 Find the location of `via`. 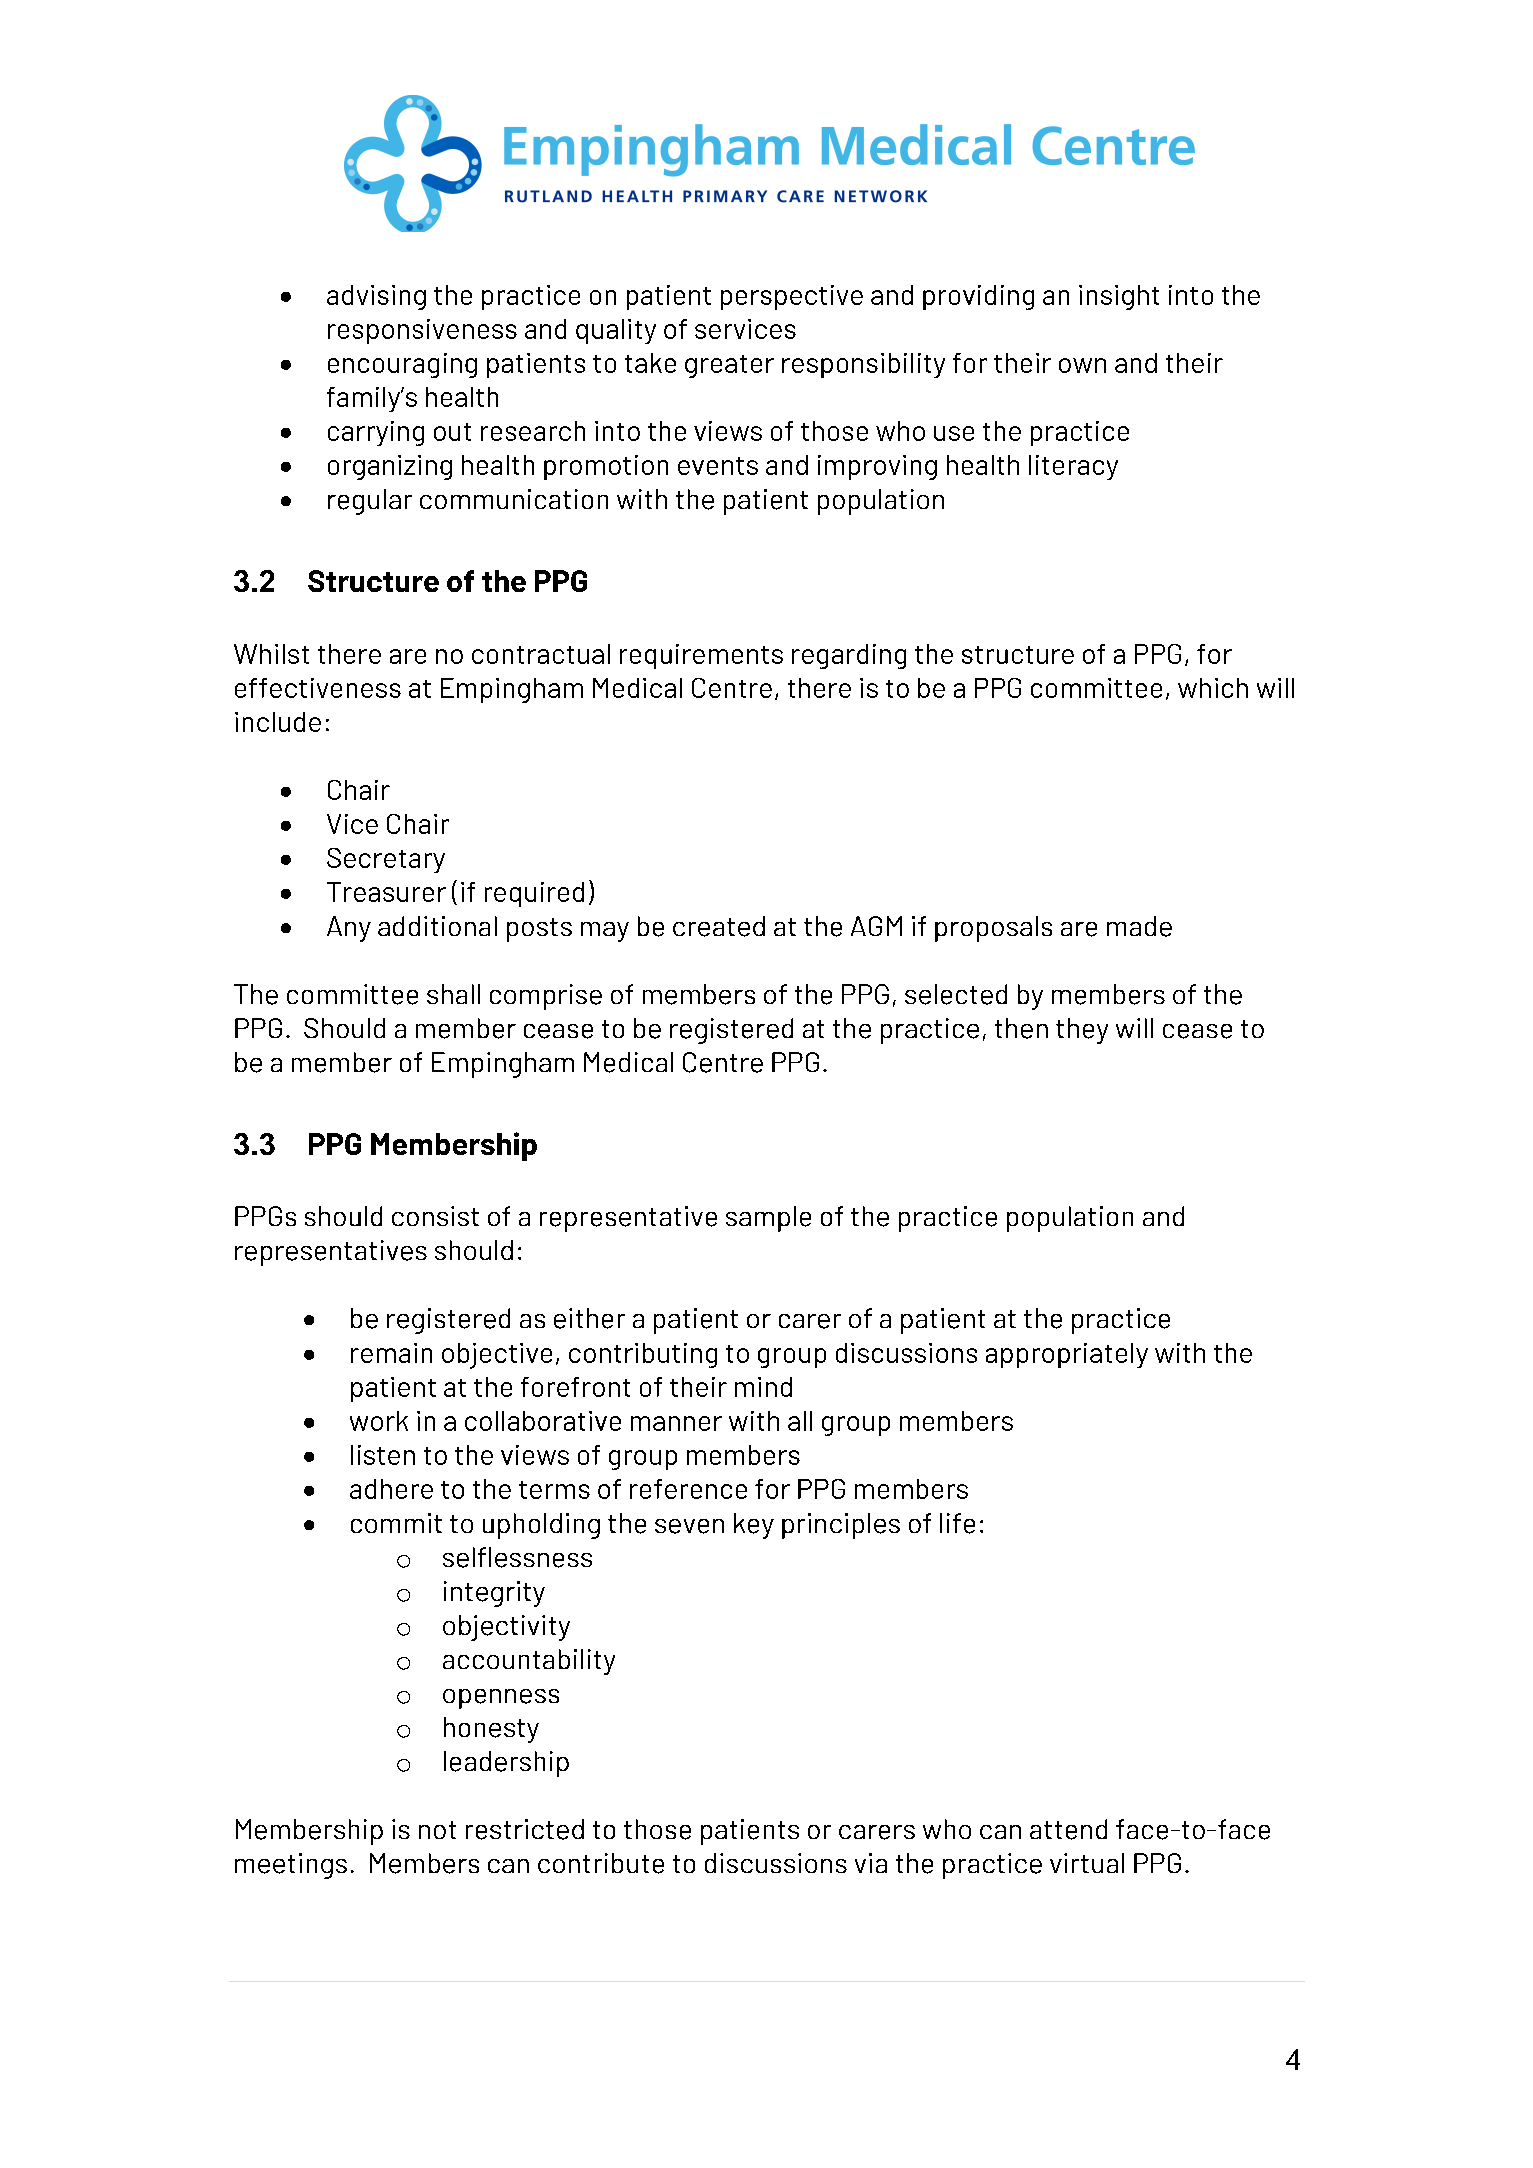

via is located at coordinates (871, 1863).
